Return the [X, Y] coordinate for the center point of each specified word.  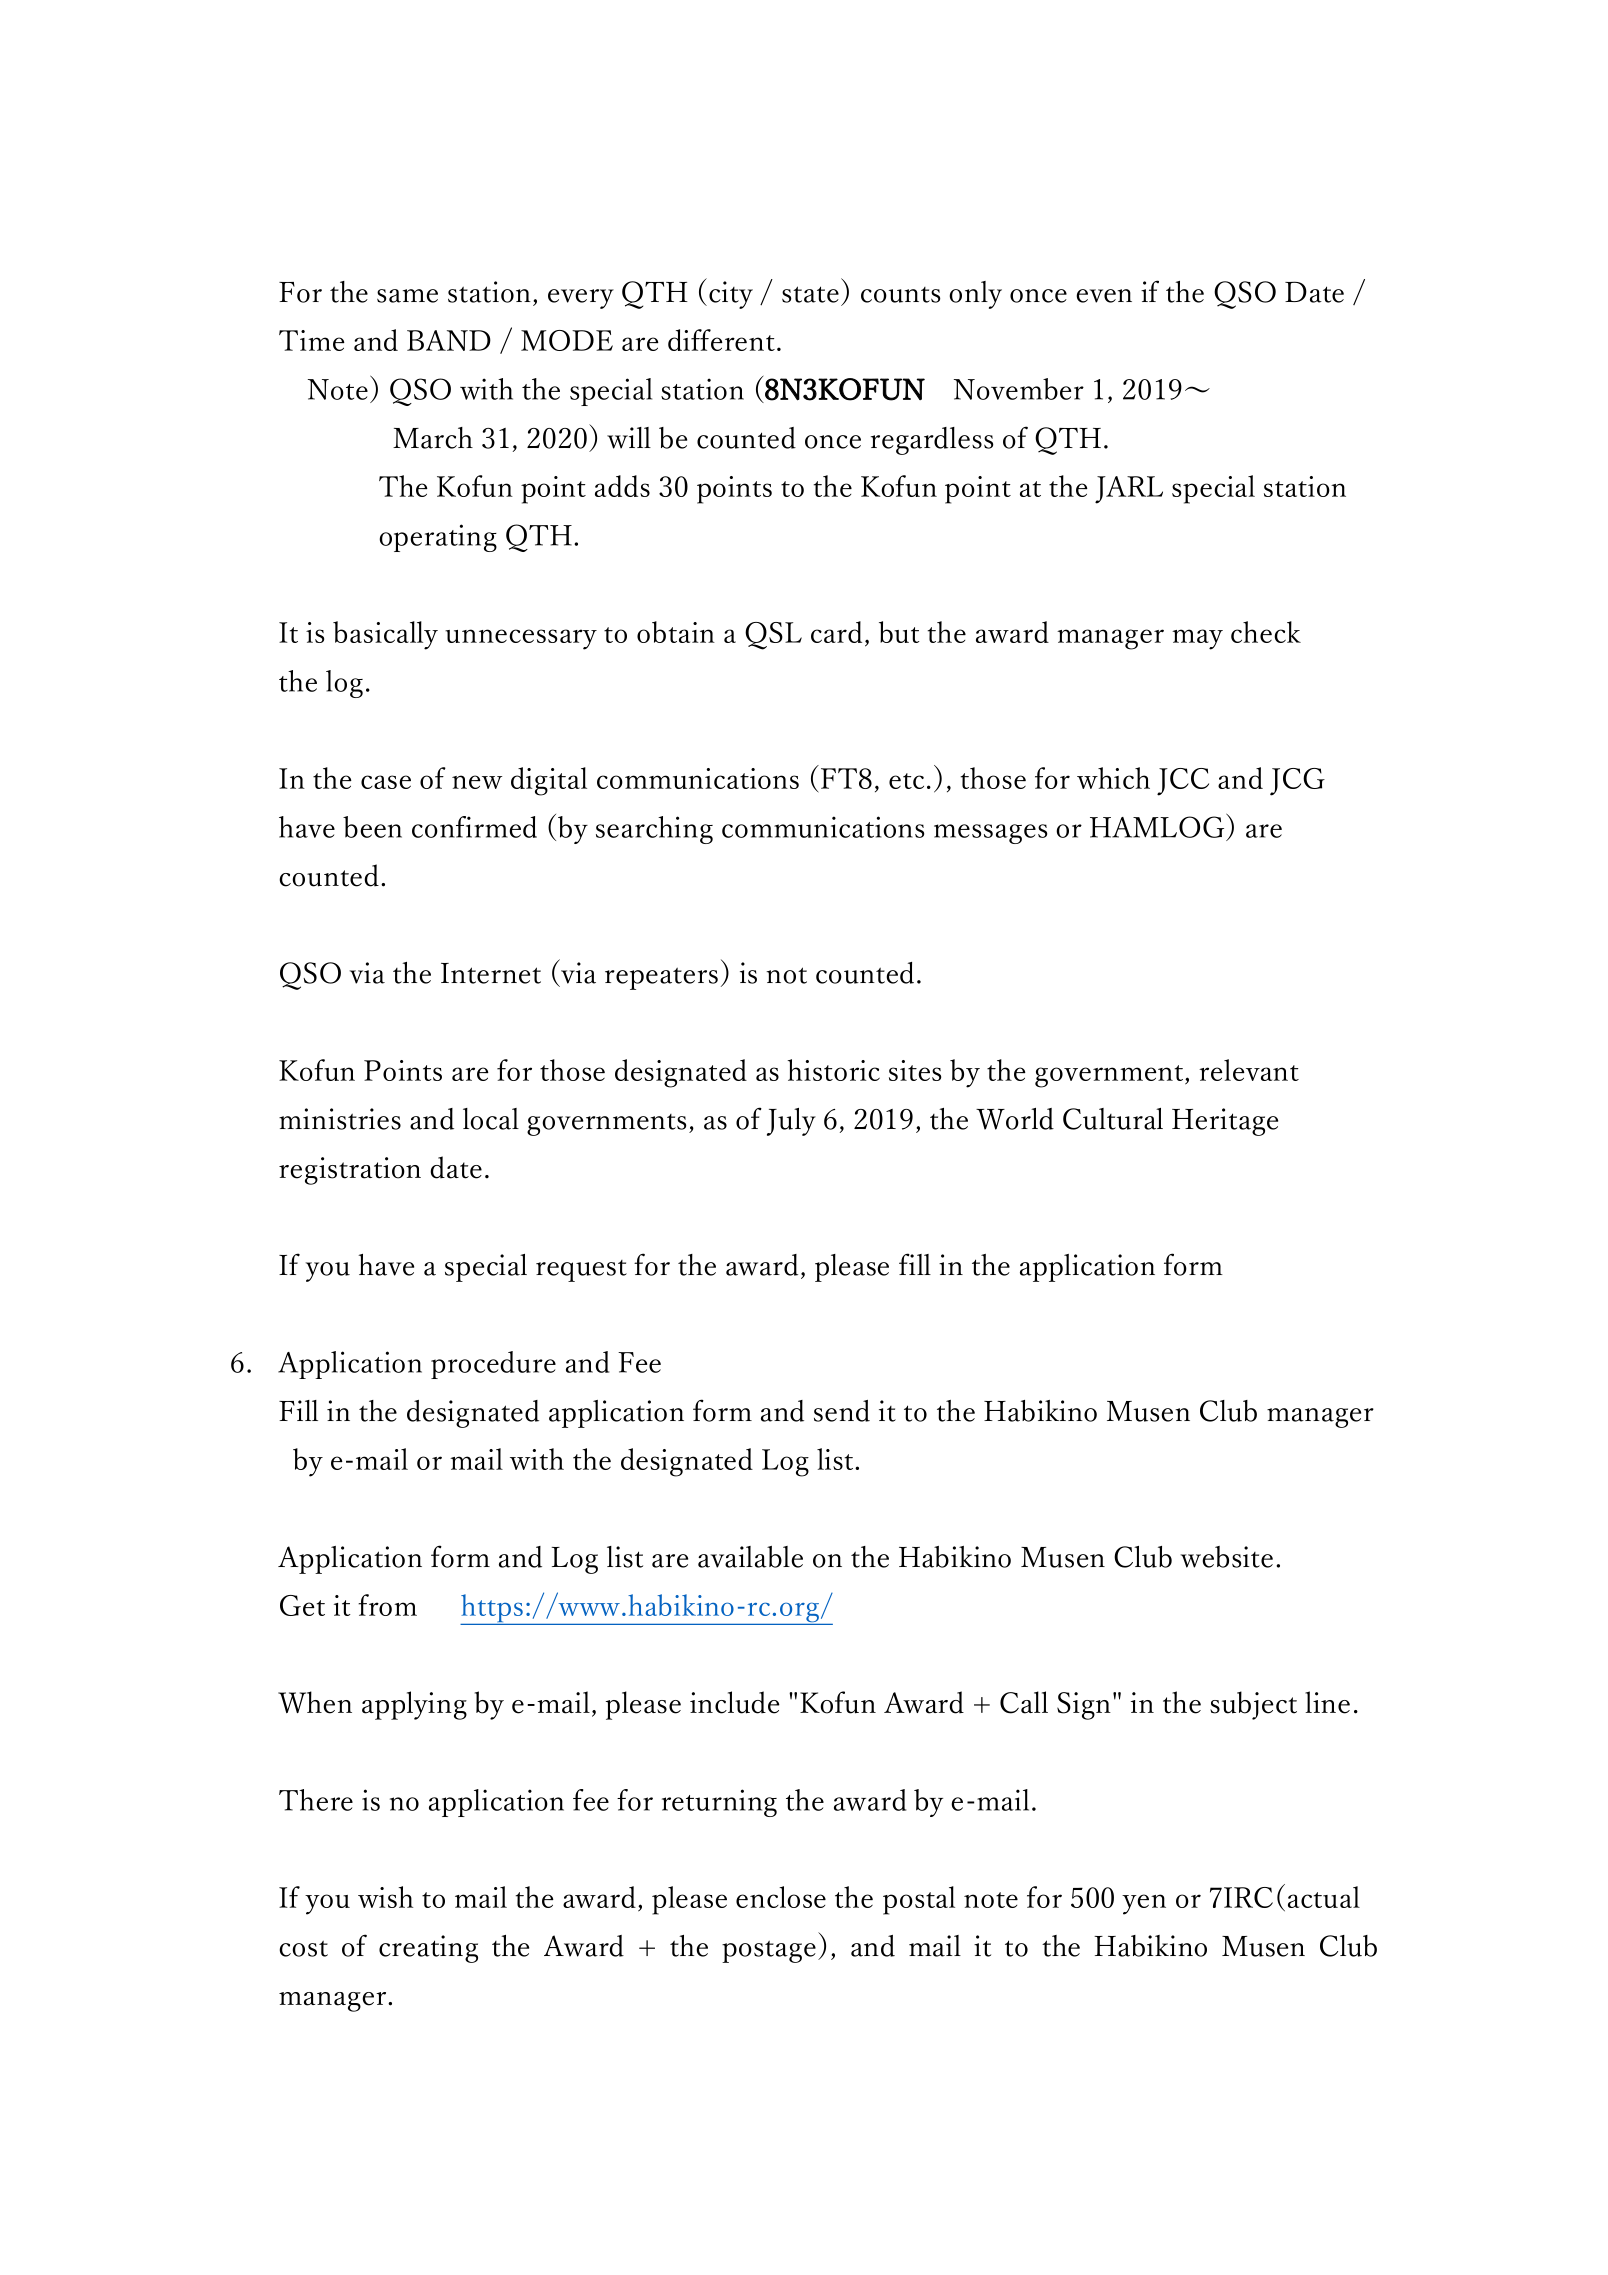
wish [385, 1897]
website [1227, 1557]
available [750, 1557]
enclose [781, 1897]
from [387, 1605]
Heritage [1225, 1122]
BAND [449, 340]
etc [906, 781]
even [1104, 296]
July [791, 1122]
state [810, 294]
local [491, 1119]
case [386, 782]
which [1113, 778]
